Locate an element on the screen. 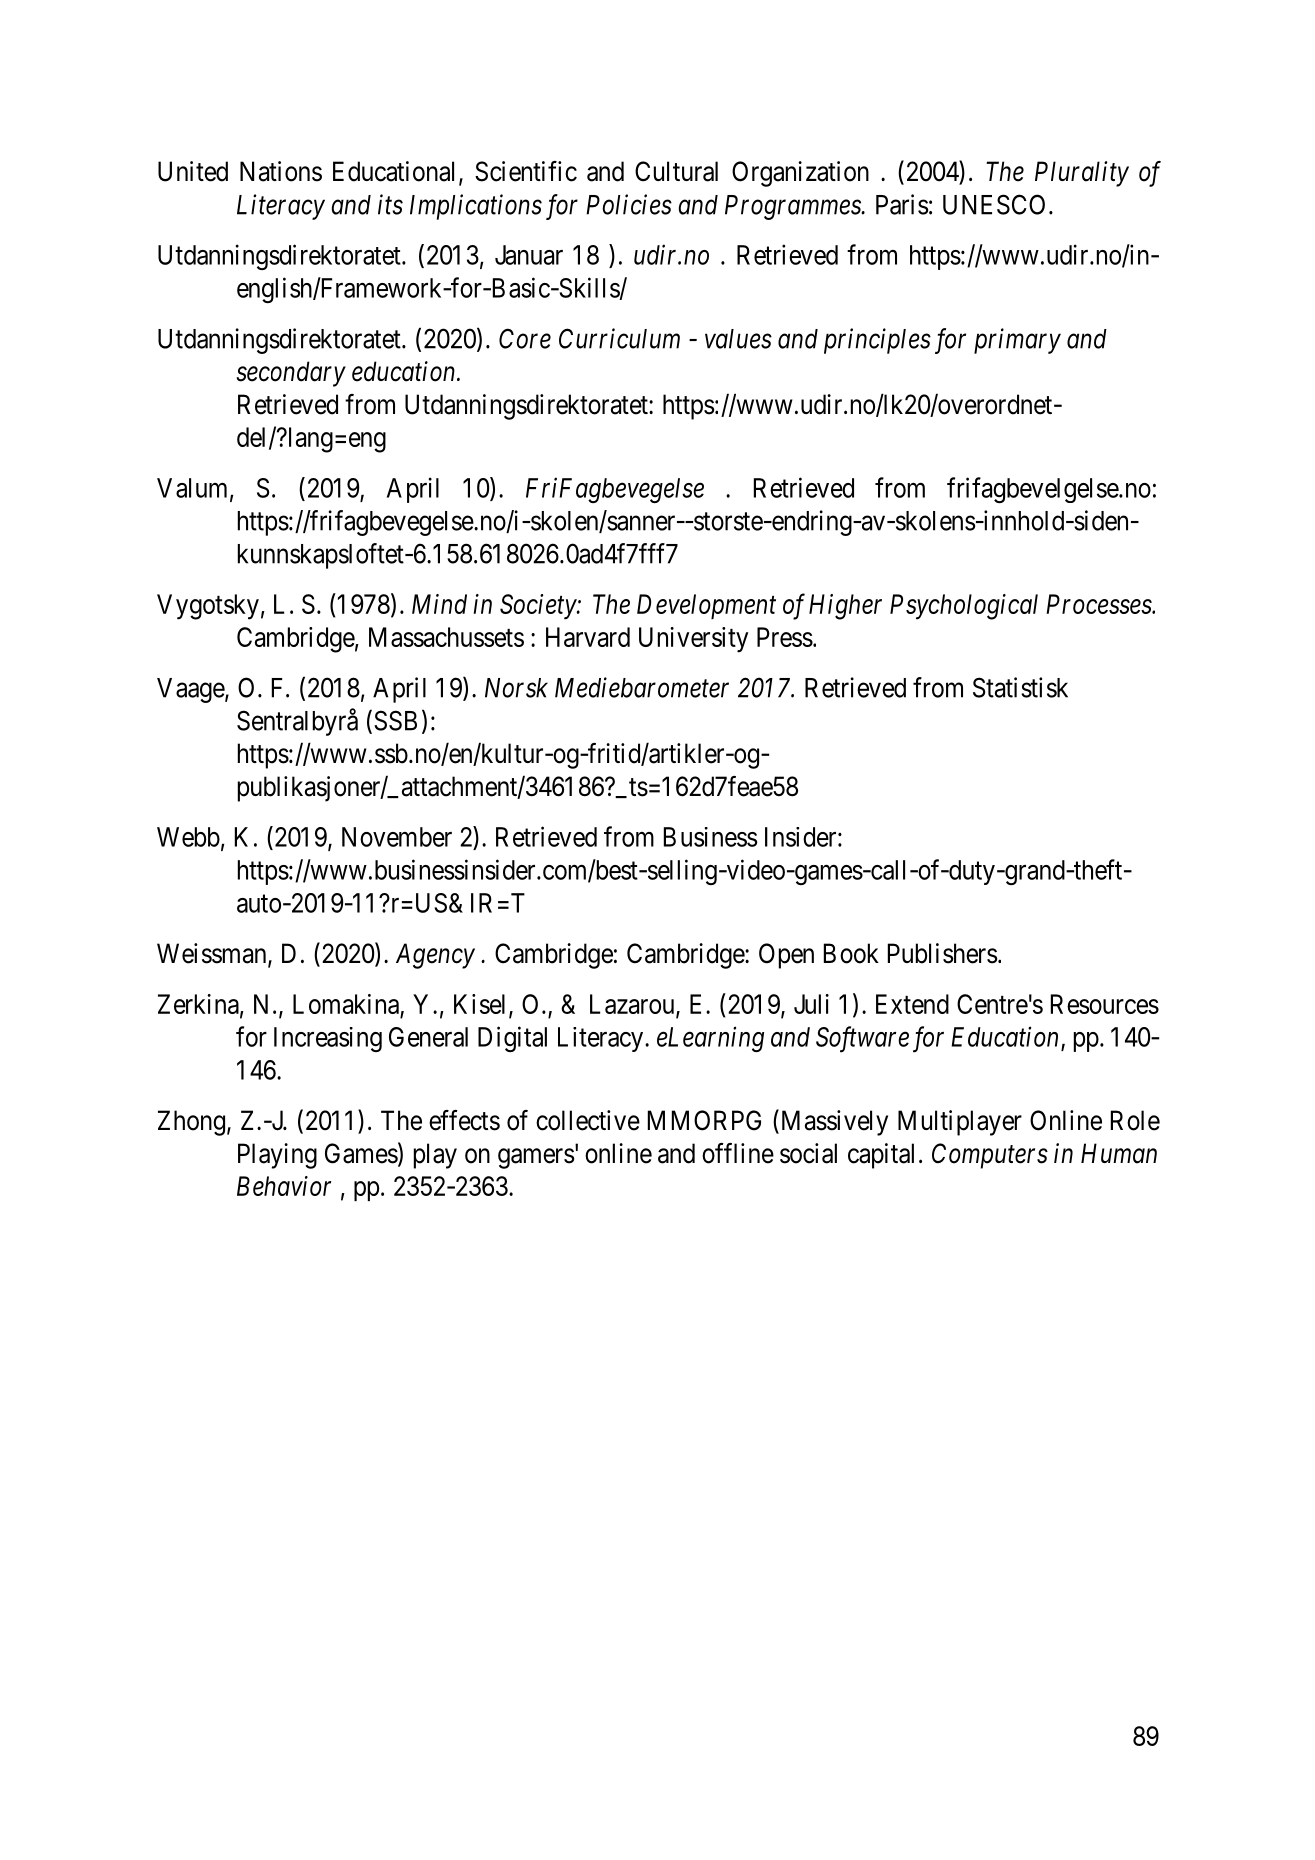 This screenshot has height=1860, width=1315. Psychological is located at coordinates (964, 607).
